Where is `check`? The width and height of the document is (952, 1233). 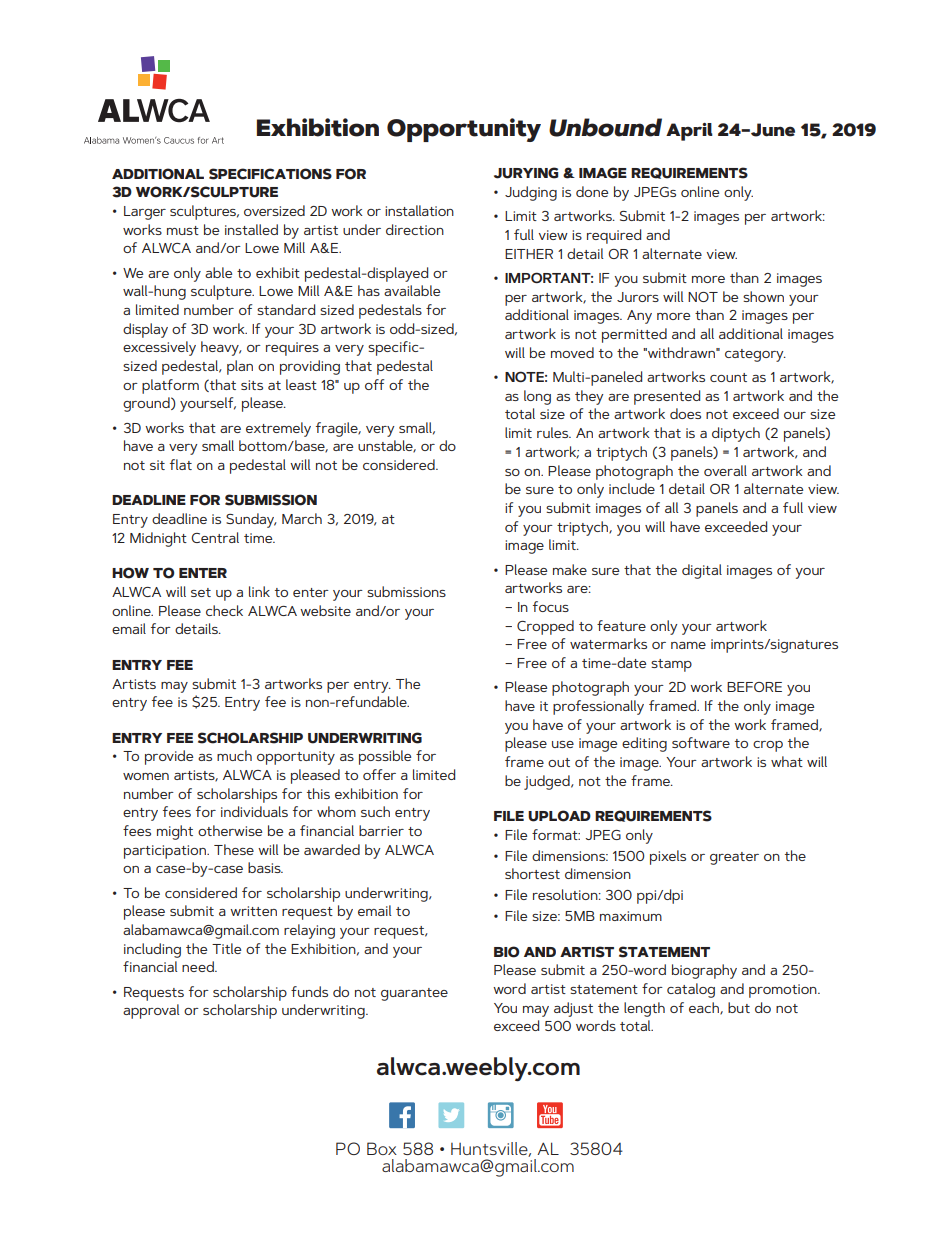
check is located at coordinates (224, 610).
